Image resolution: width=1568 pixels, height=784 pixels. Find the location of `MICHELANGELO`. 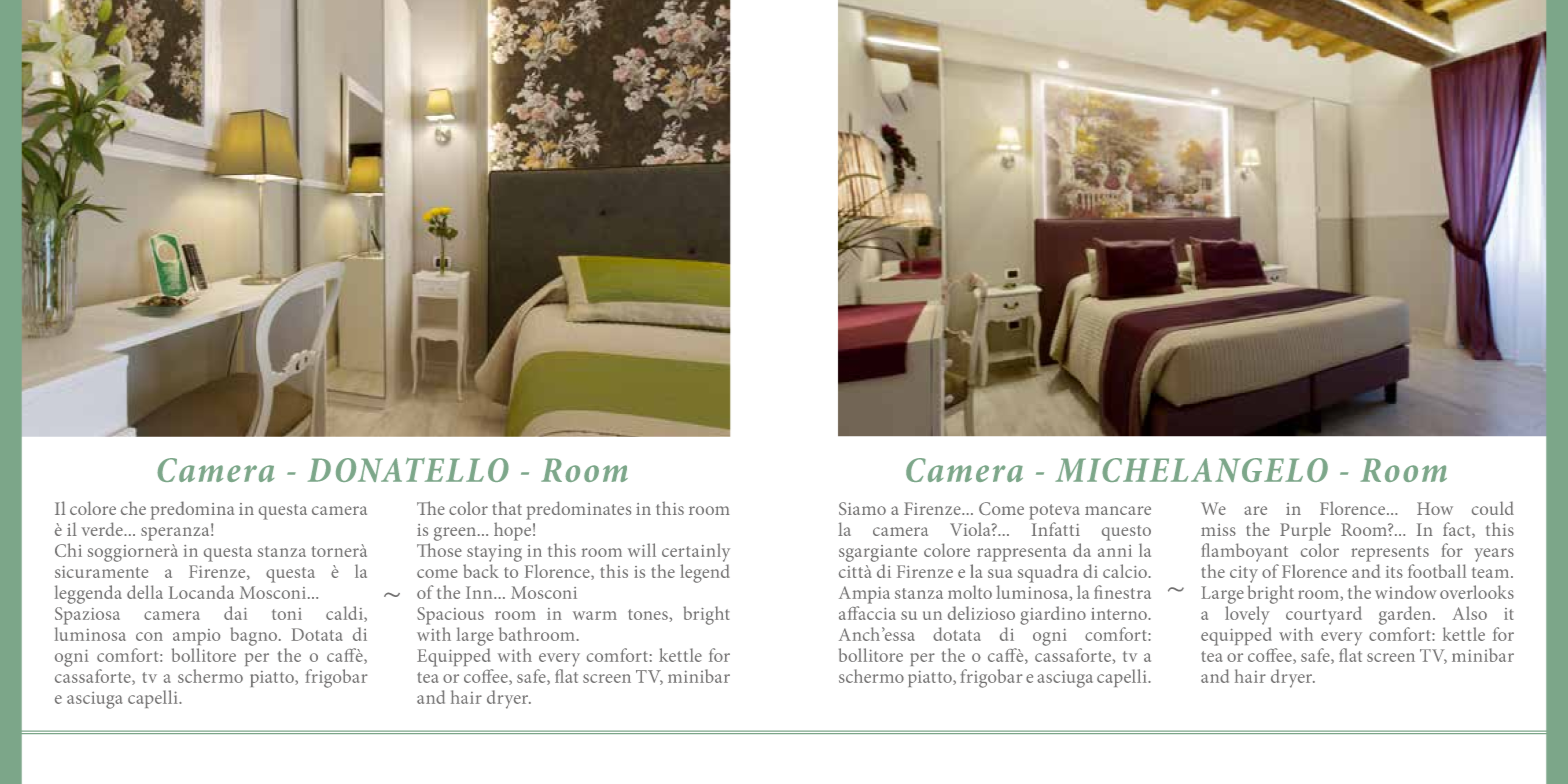

MICHELANGELO is located at coordinates (1191, 470).
